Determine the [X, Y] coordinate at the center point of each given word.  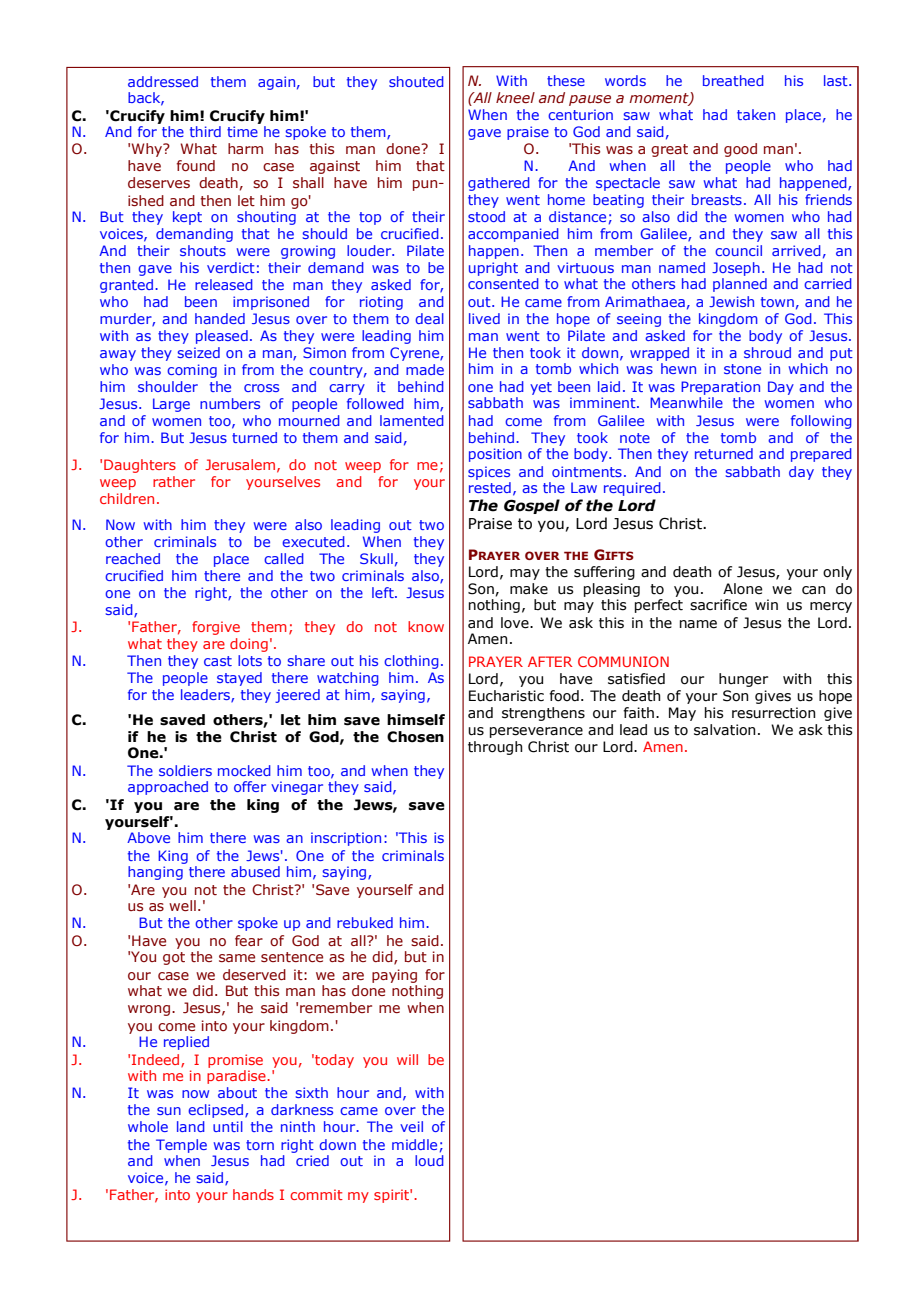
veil [411, 1126]
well [182, 905]
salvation [725, 730]
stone [742, 369]
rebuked [365, 922]
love [516, 623]
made [425, 369]
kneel [515, 97]
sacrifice [718, 605]
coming [192, 371]
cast [218, 661]
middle [414, 1144]
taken [756, 114]
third [205, 131]
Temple [181, 1146]
